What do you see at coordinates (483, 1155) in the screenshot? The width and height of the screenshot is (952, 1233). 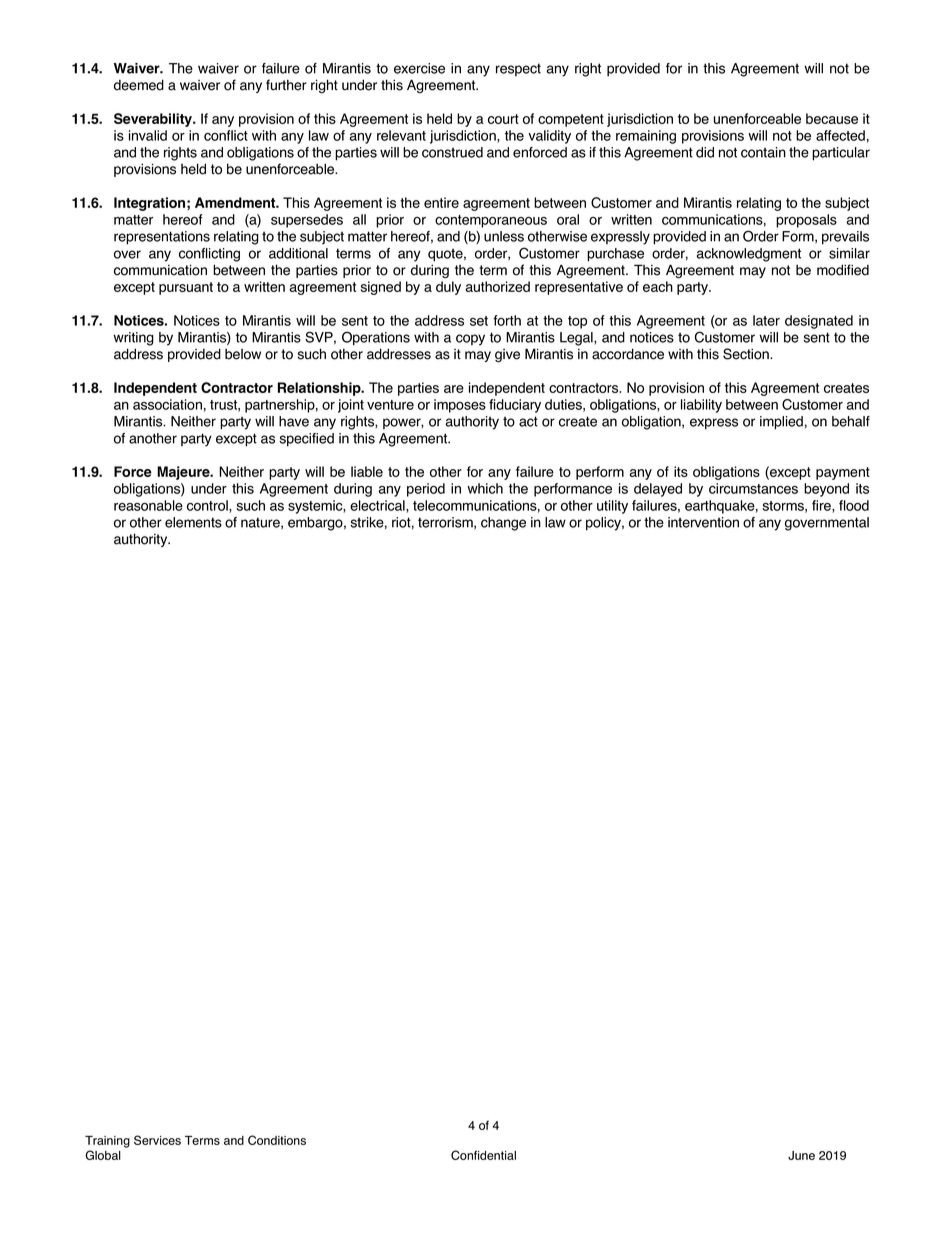 I see `Confidential` at bounding box center [483, 1155].
